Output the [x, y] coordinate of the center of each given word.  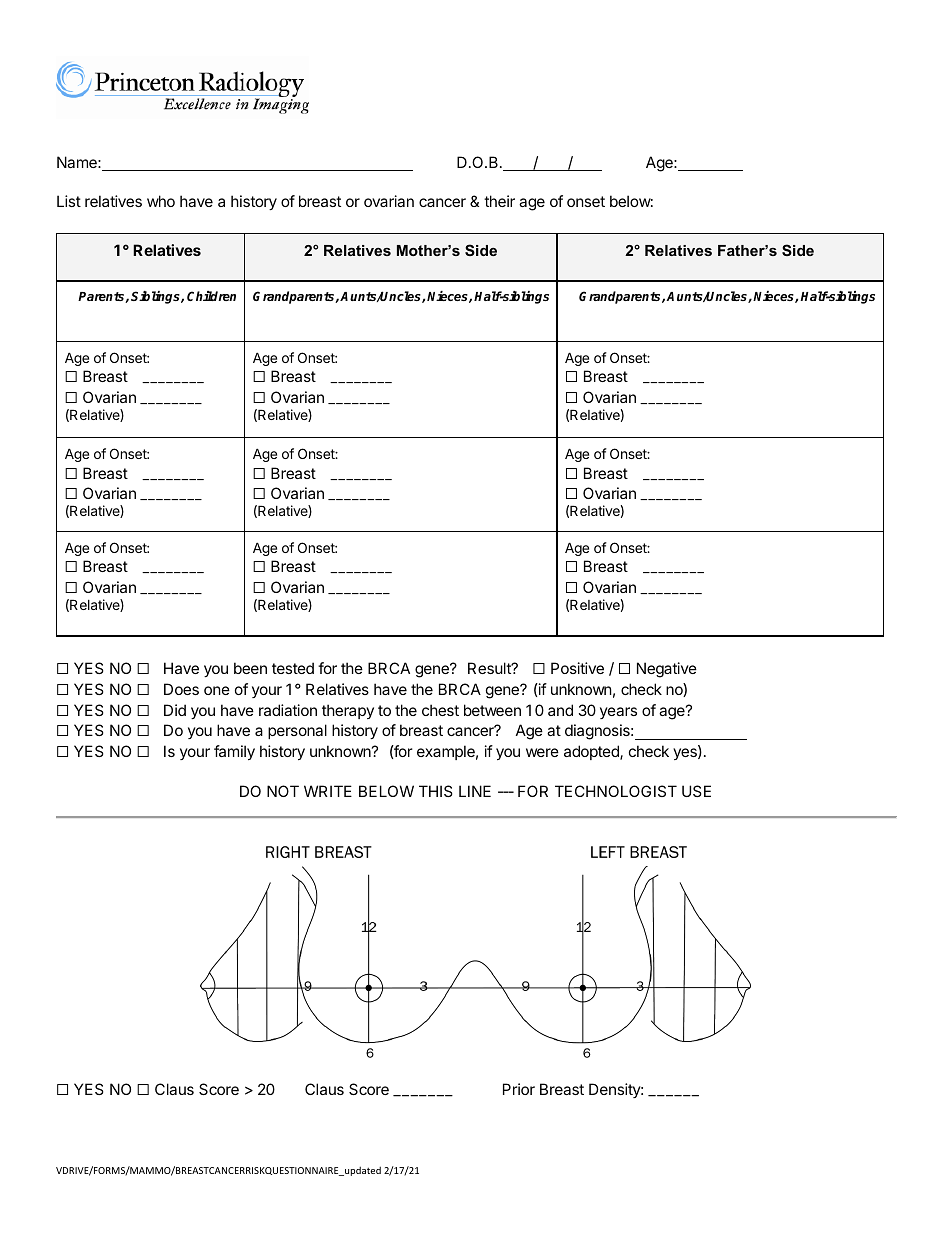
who [161, 201]
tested [293, 668]
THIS [436, 791]
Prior [519, 1089]
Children [211, 296]
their [499, 201]
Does [181, 689]
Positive [577, 668]
